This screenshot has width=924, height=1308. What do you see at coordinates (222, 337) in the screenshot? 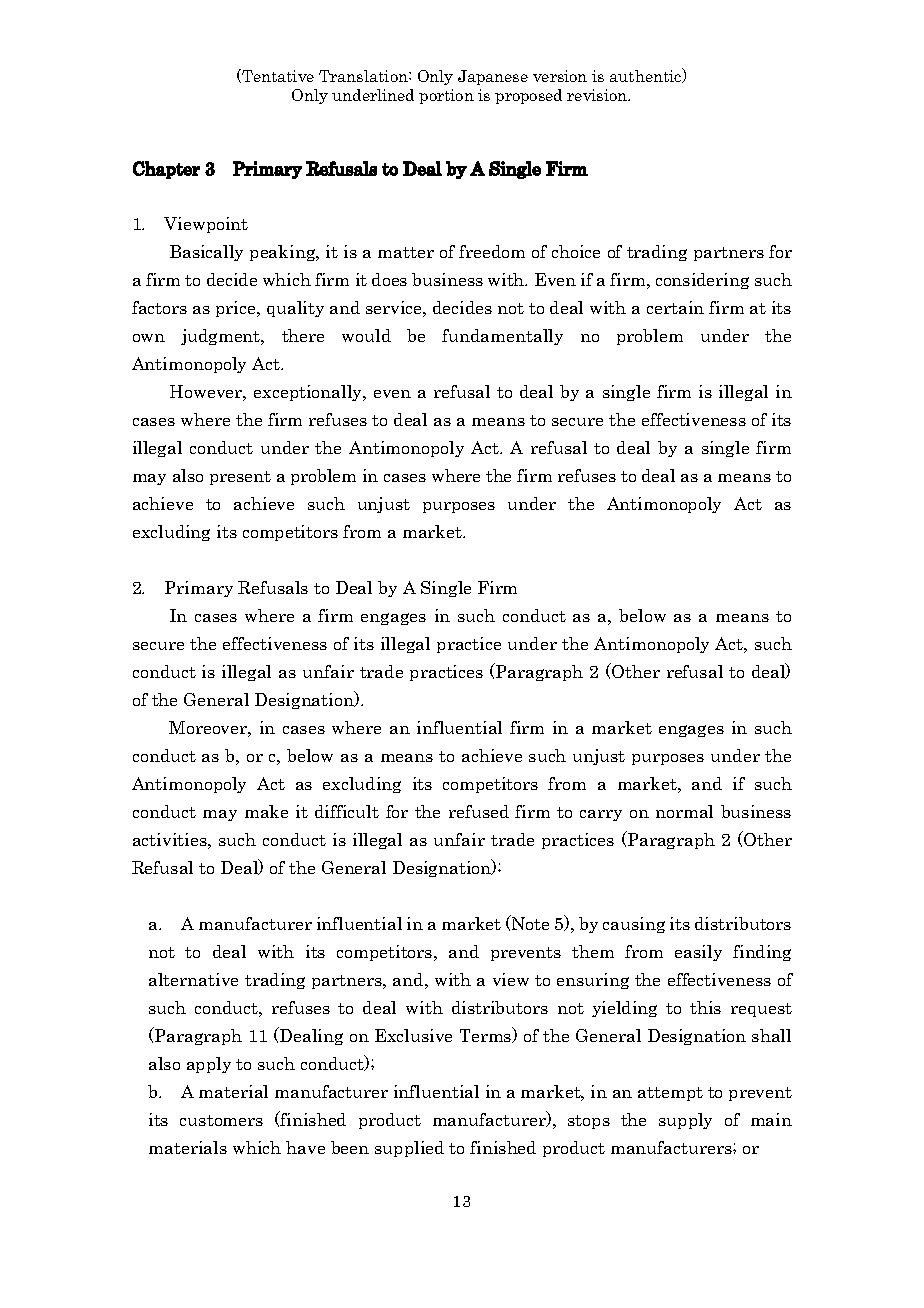
I see `judgment` at bounding box center [222, 337].
